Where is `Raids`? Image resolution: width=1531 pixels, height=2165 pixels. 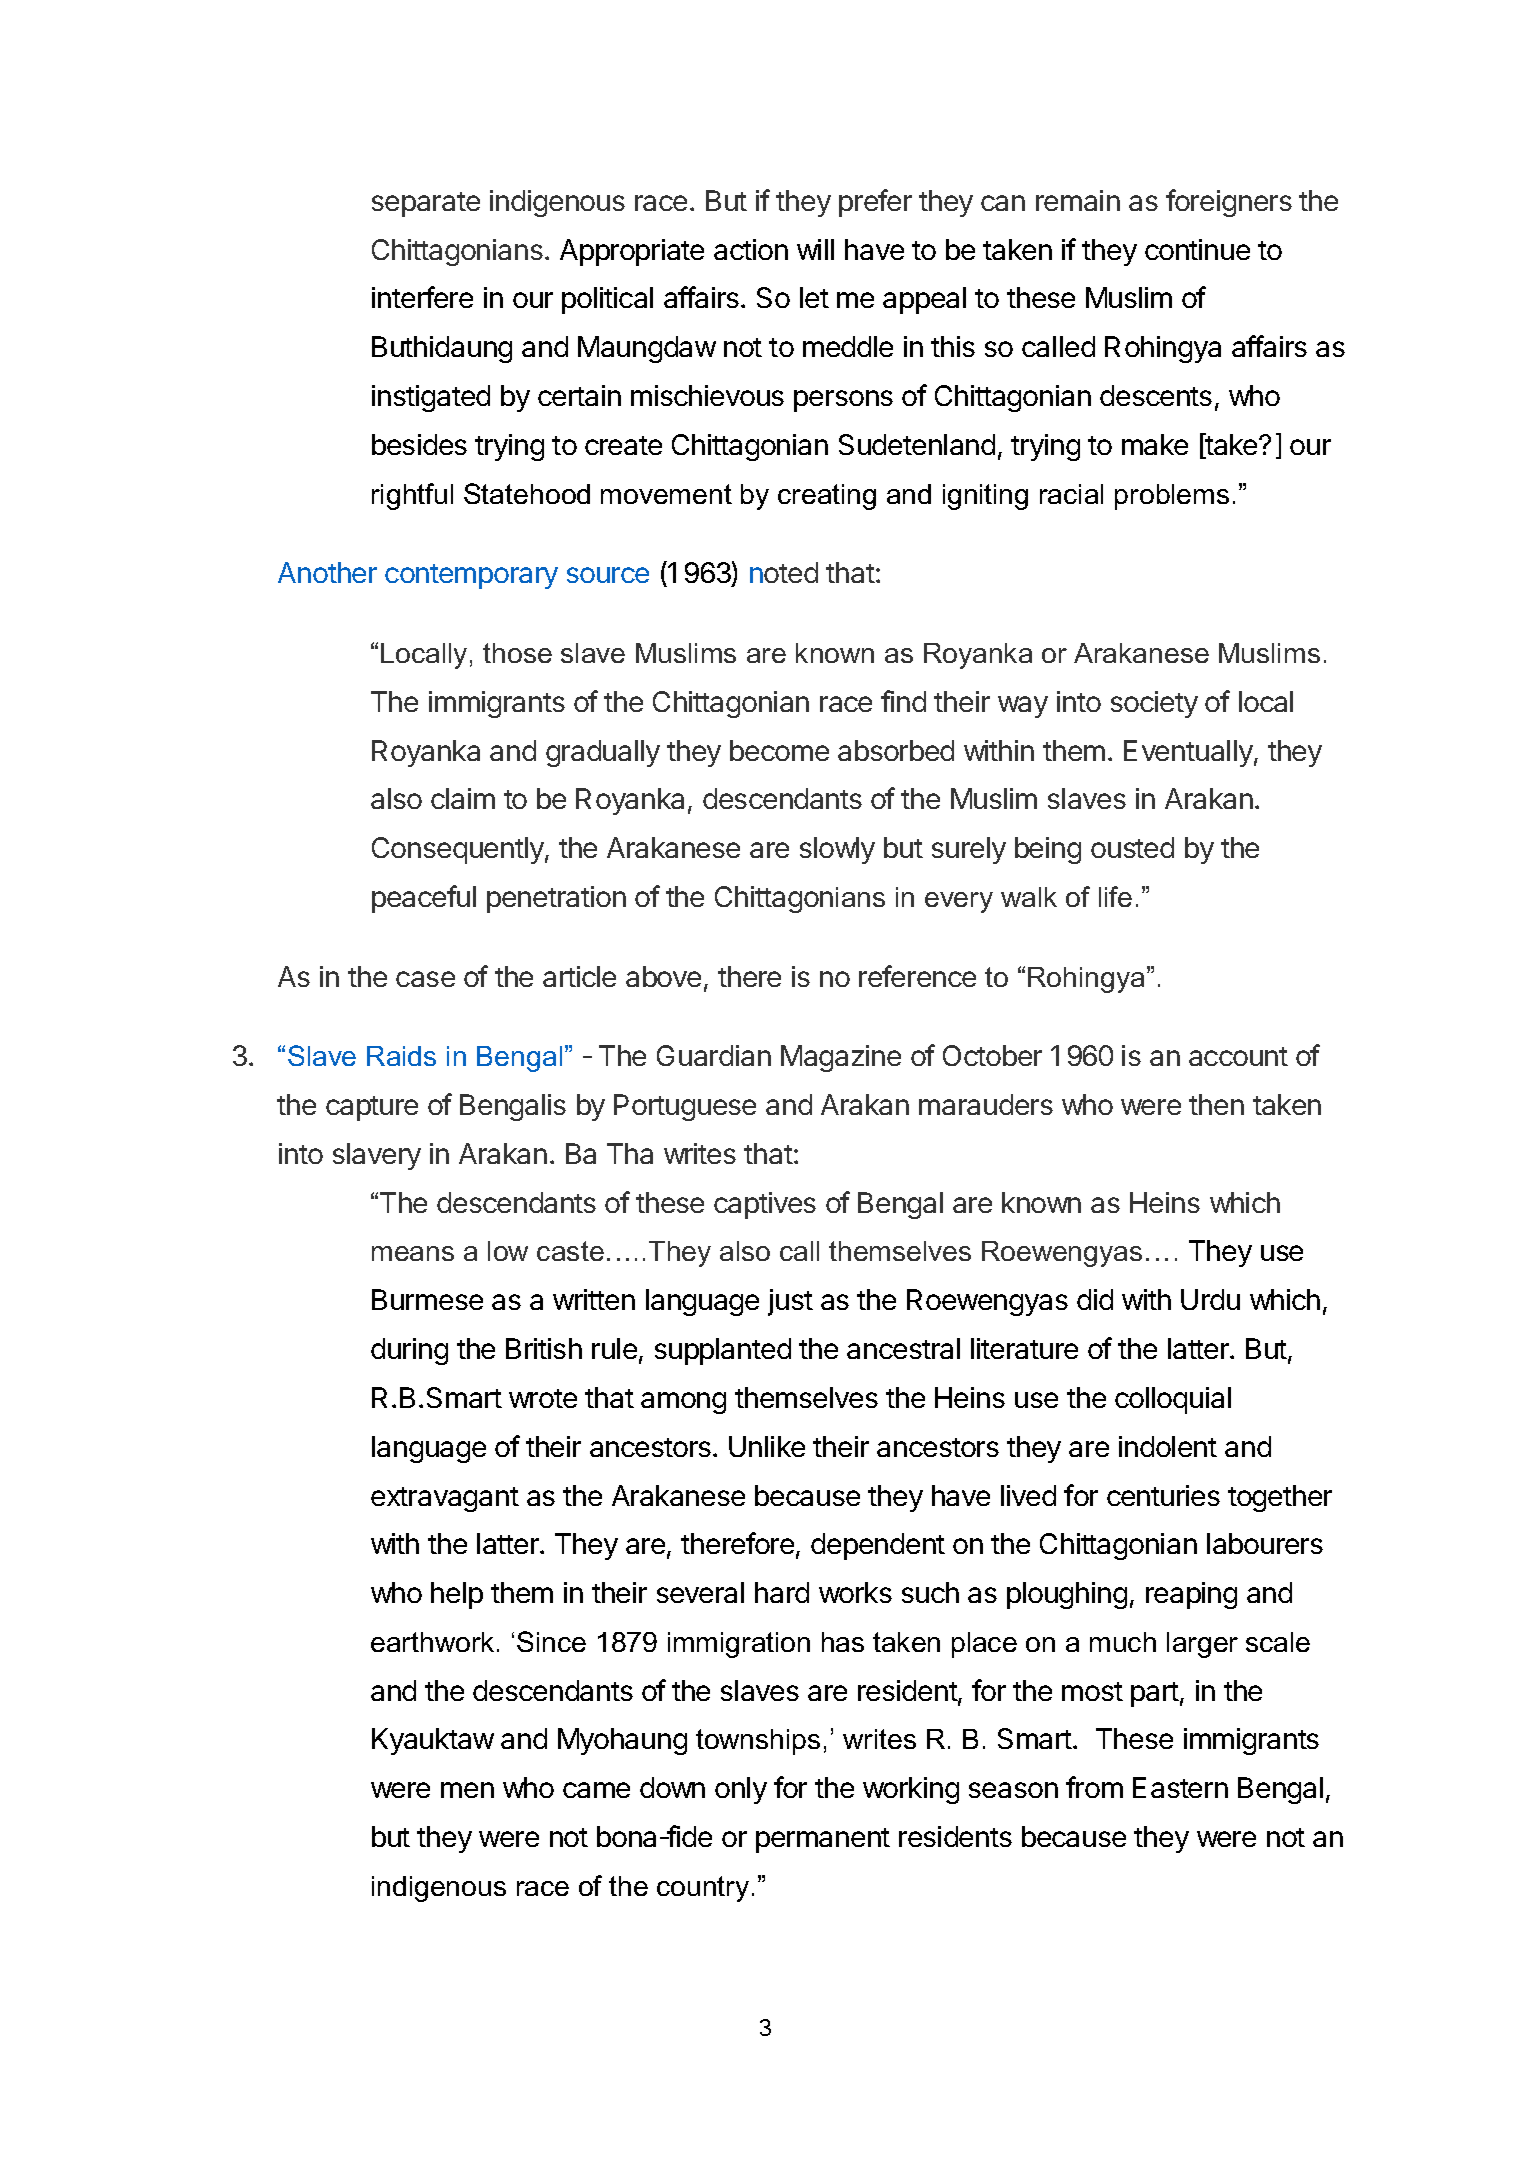
Raids is located at coordinates (401, 1056).
